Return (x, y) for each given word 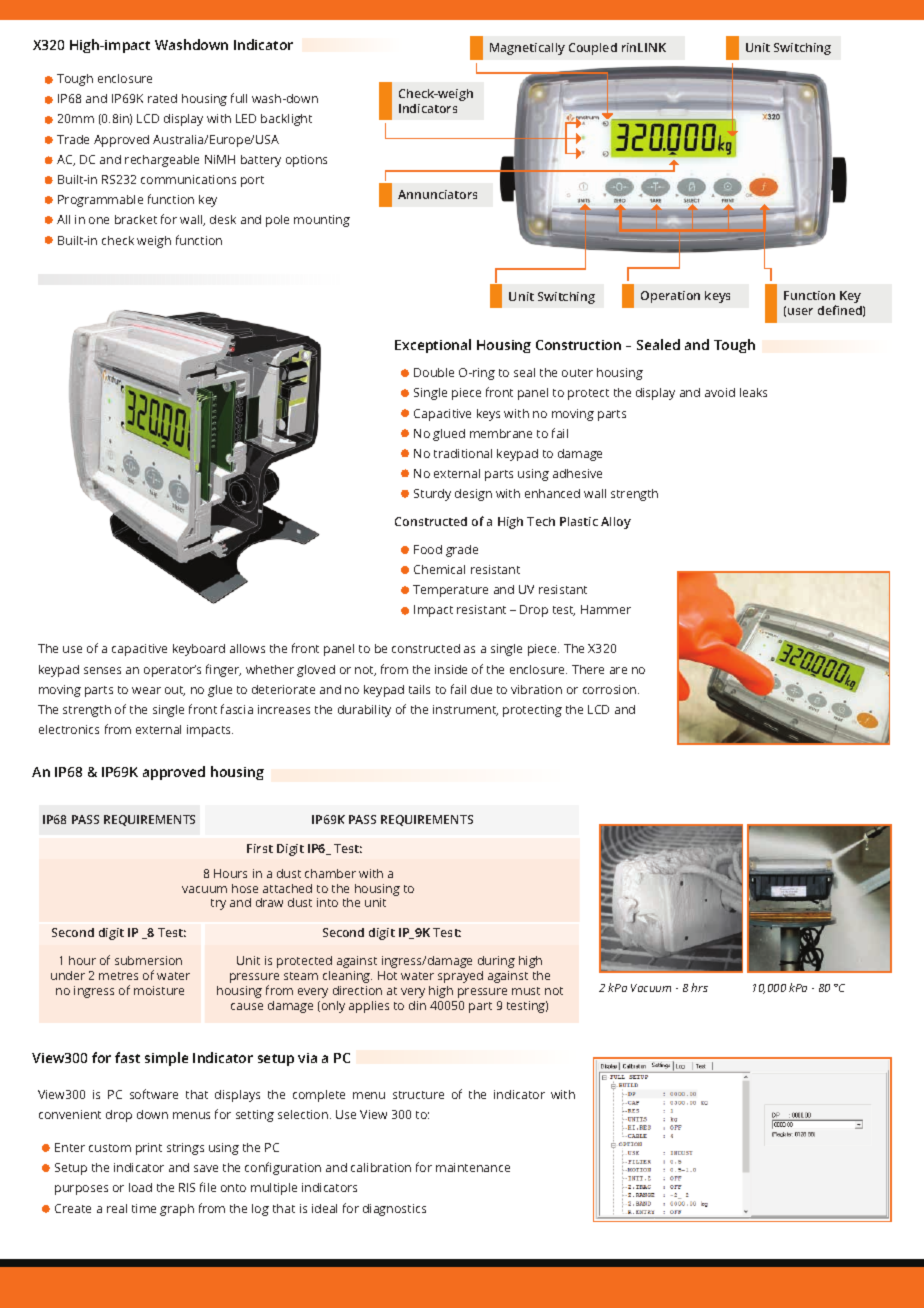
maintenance (473, 1167)
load (140, 1187)
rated (162, 98)
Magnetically (527, 49)
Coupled (593, 49)
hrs (699, 987)
